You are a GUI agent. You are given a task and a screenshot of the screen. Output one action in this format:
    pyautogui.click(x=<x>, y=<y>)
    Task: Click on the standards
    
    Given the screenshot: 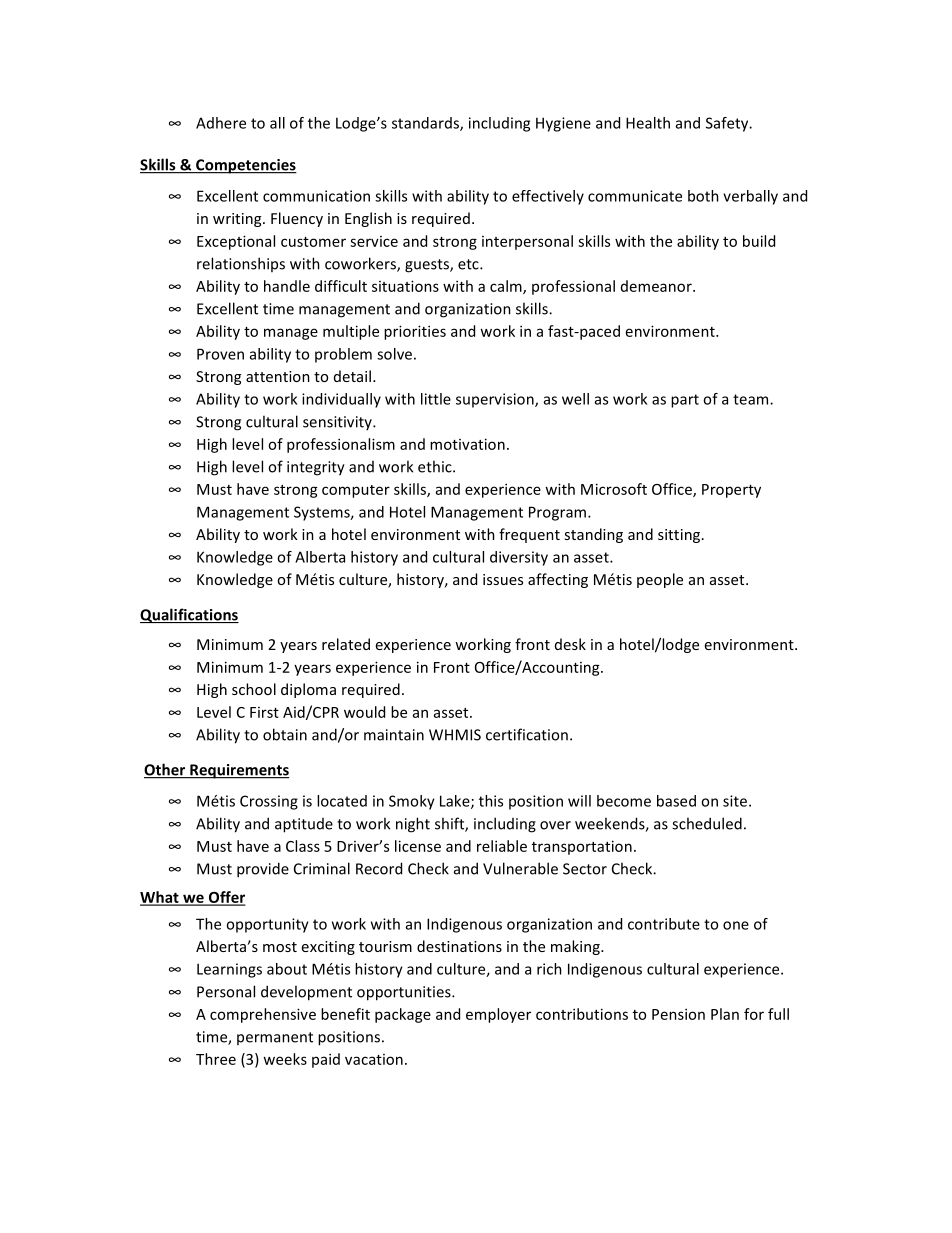 What is the action you would take?
    pyautogui.click(x=426, y=124)
